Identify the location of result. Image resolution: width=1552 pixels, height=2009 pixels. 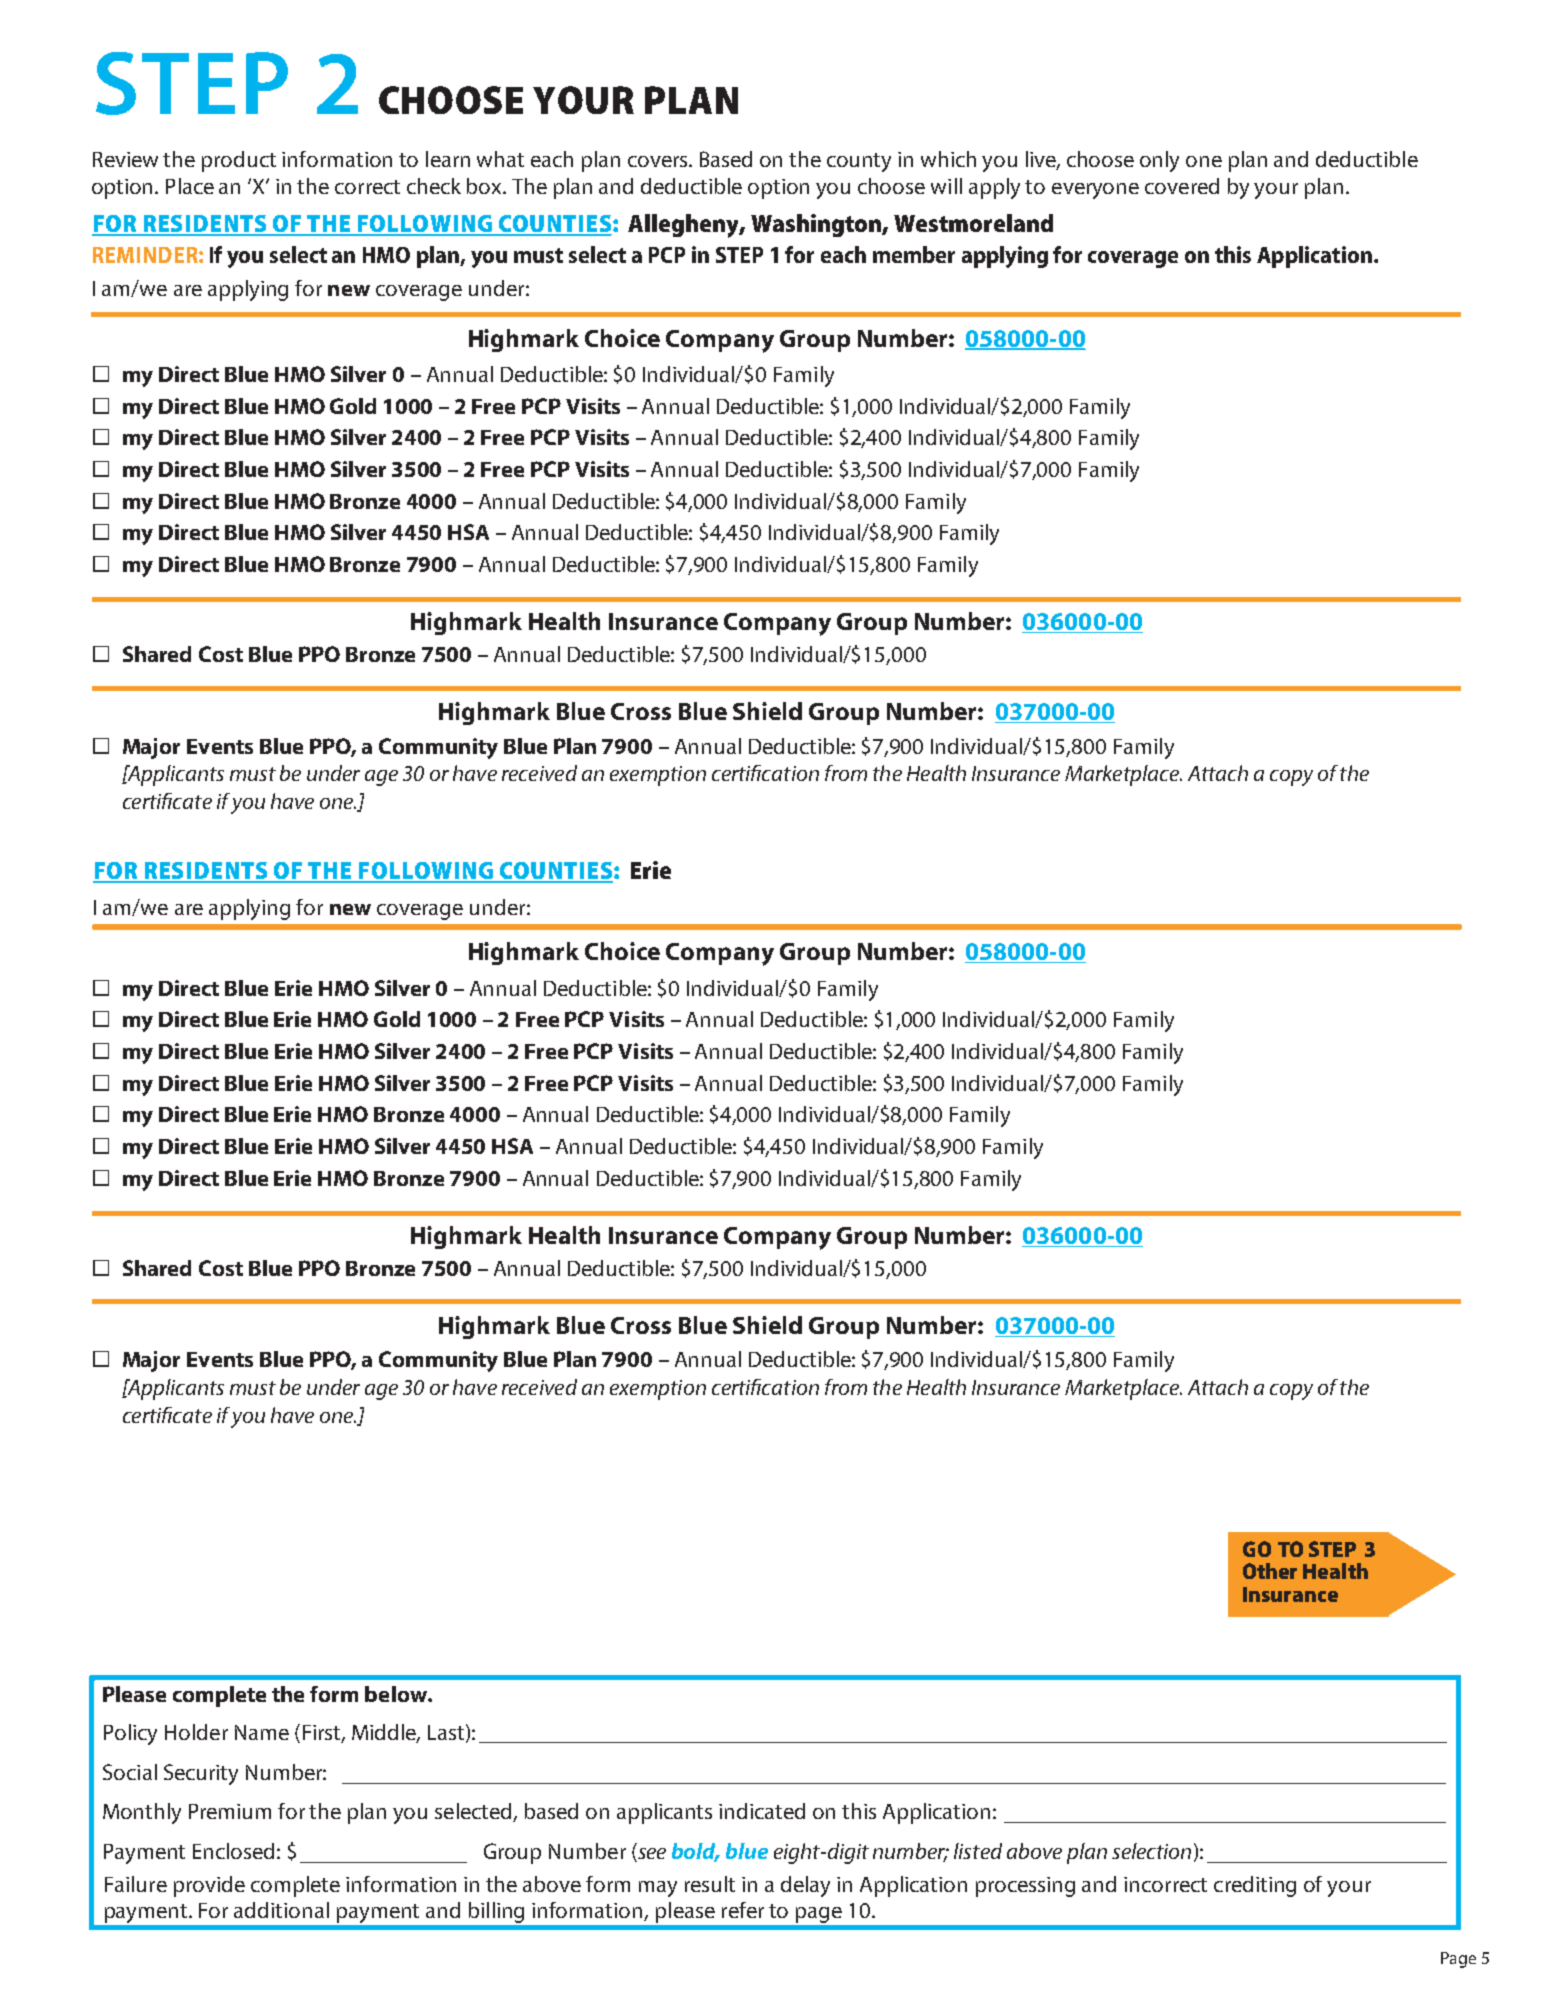
(710, 1884).
